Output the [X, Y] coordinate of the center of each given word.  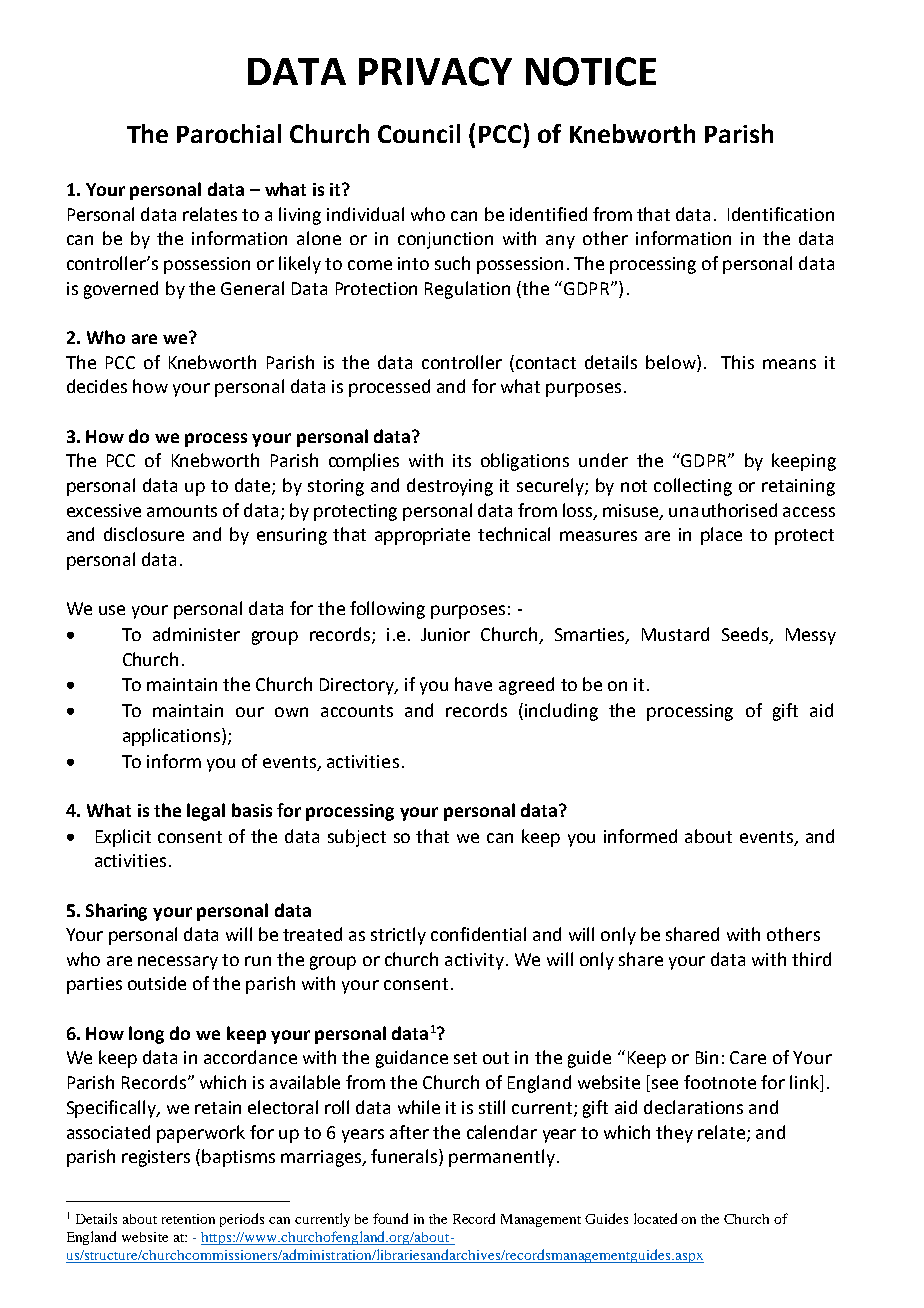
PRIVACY [435, 71]
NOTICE [591, 71]
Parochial [229, 133]
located [655, 1218]
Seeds [746, 635]
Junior [445, 634]
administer [196, 634]
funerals [405, 1157]
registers [156, 1158]
